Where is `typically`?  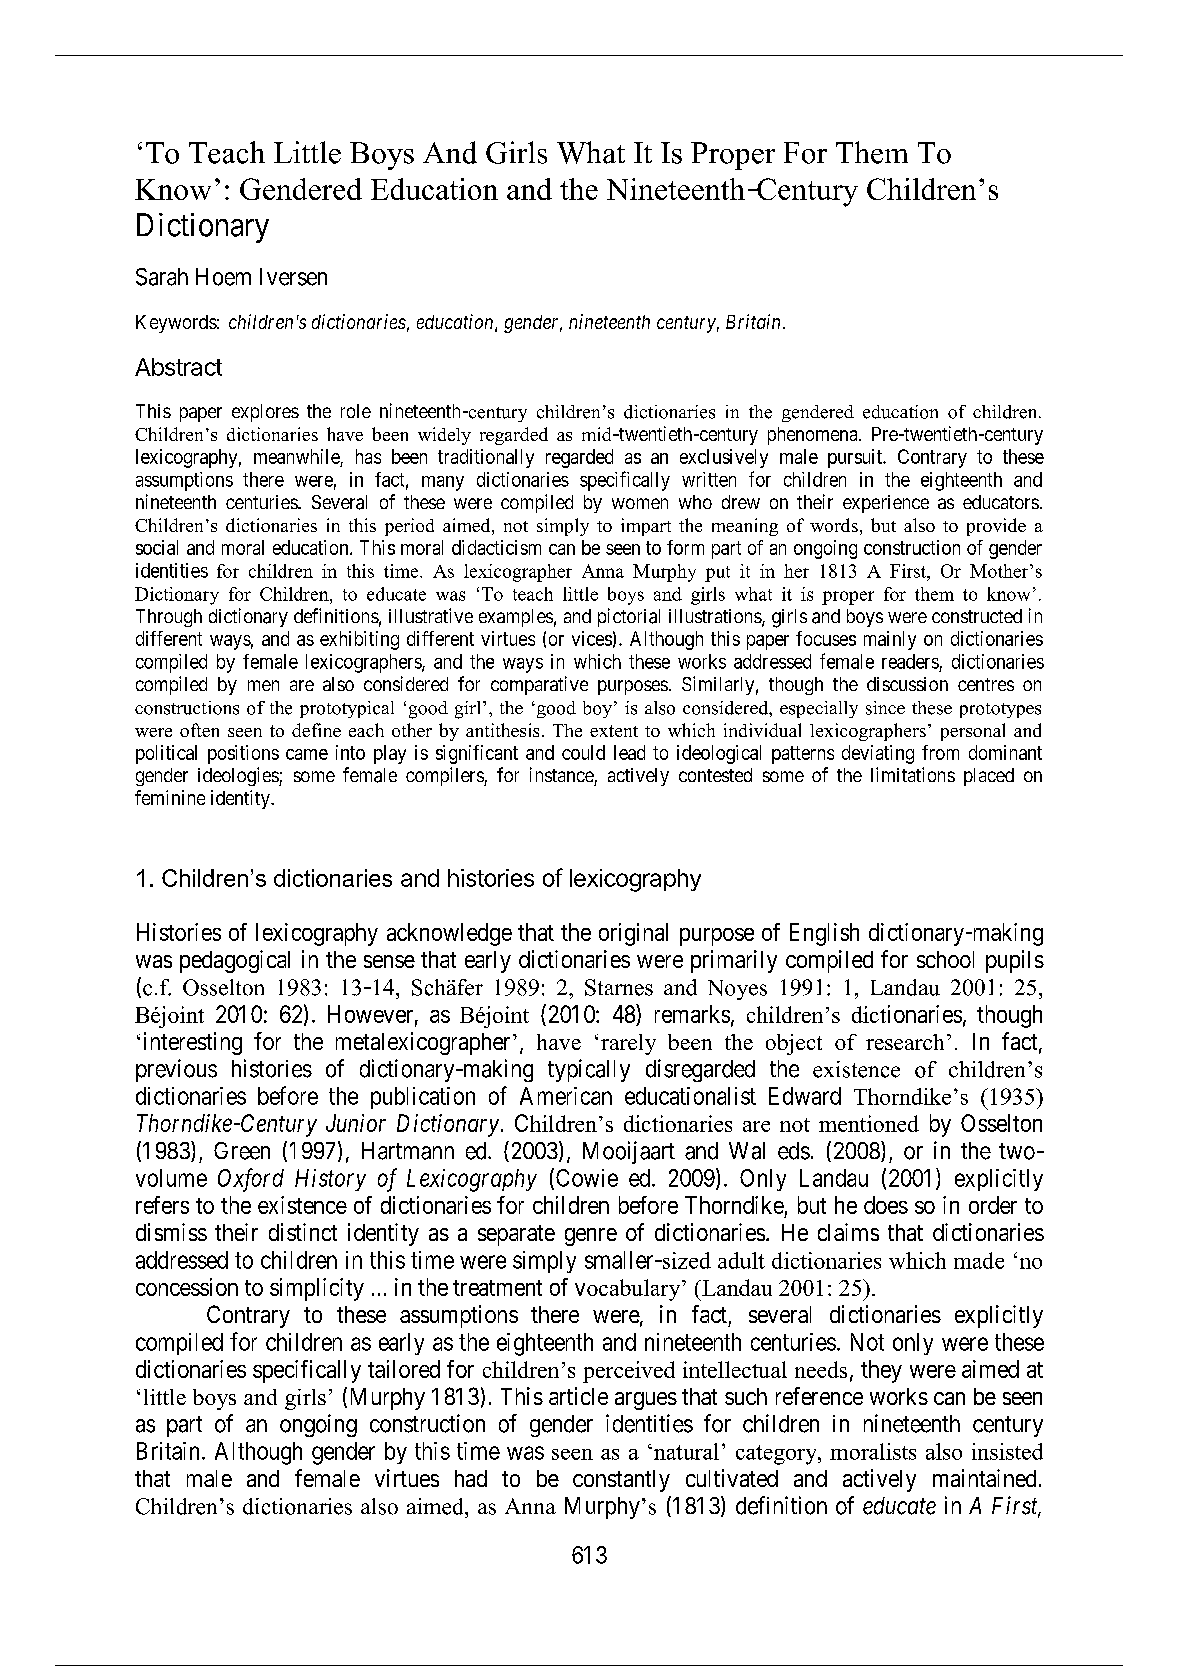 typically is located at coordinates (589, 1070).
